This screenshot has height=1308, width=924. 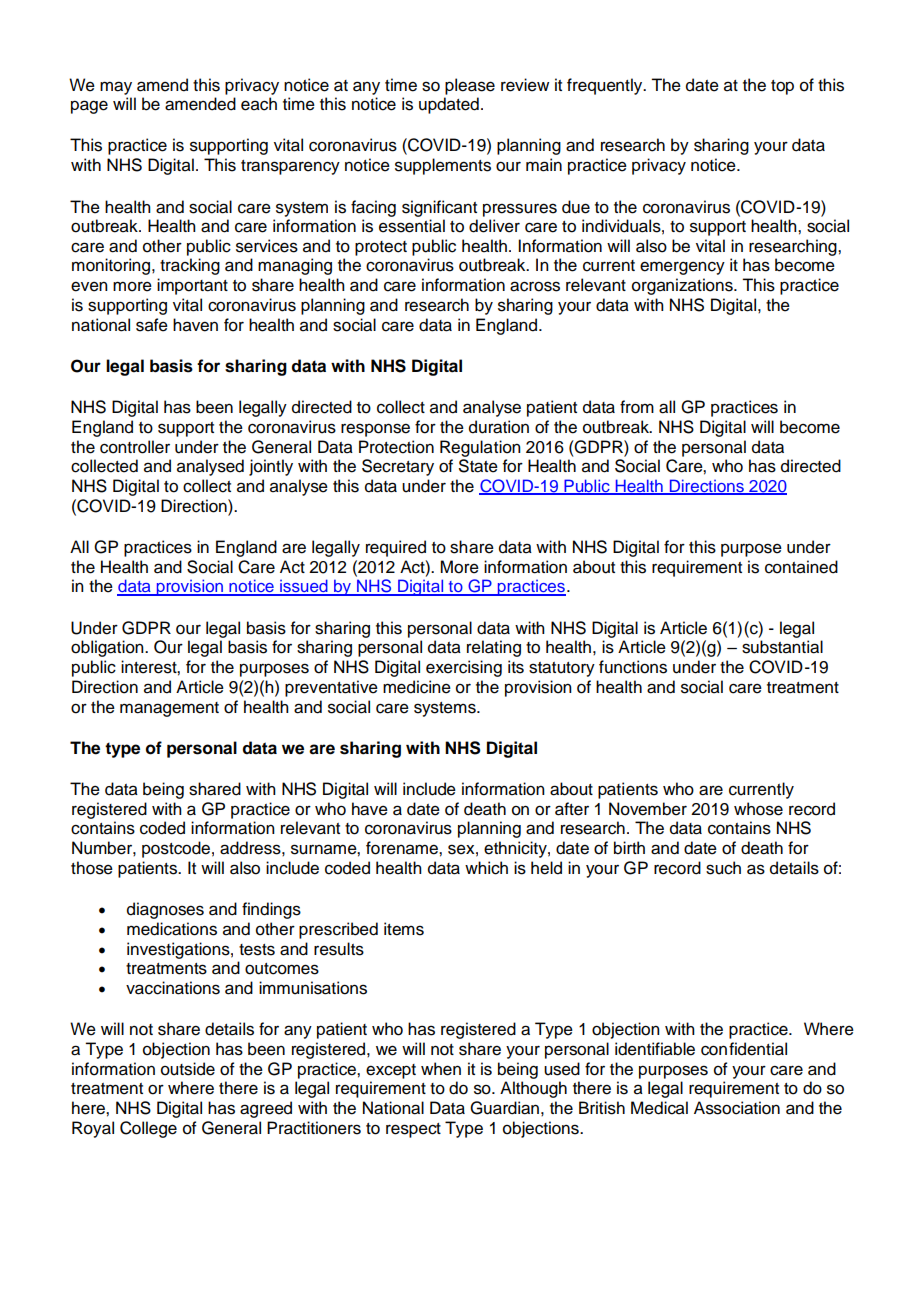 What do you see at coordinates (535, 286) in the screenshot?
I see `across` at bounding box center [535, 286].
